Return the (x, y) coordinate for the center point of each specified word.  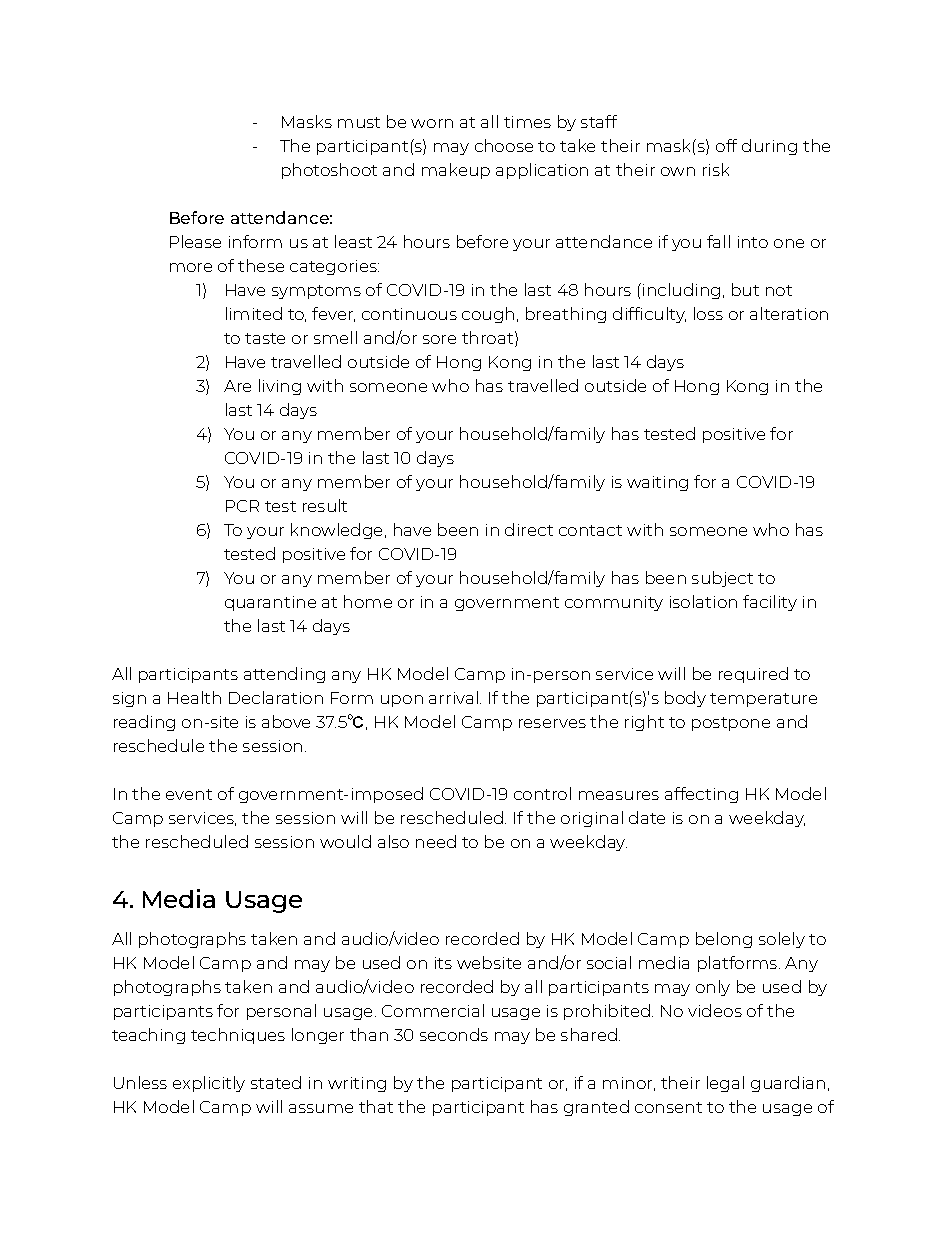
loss (708, 313)
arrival (453, 697)
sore (439, 339)
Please (195, 241)
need (436, 841)
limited (254, 313)
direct (529, 529)
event (189, 794)
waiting (657, 483)
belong (724, 940)
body (685, 699)
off (726, 145)
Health (194, 697)
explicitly (209, 1084)
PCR (242, 506)
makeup (456, 171)
